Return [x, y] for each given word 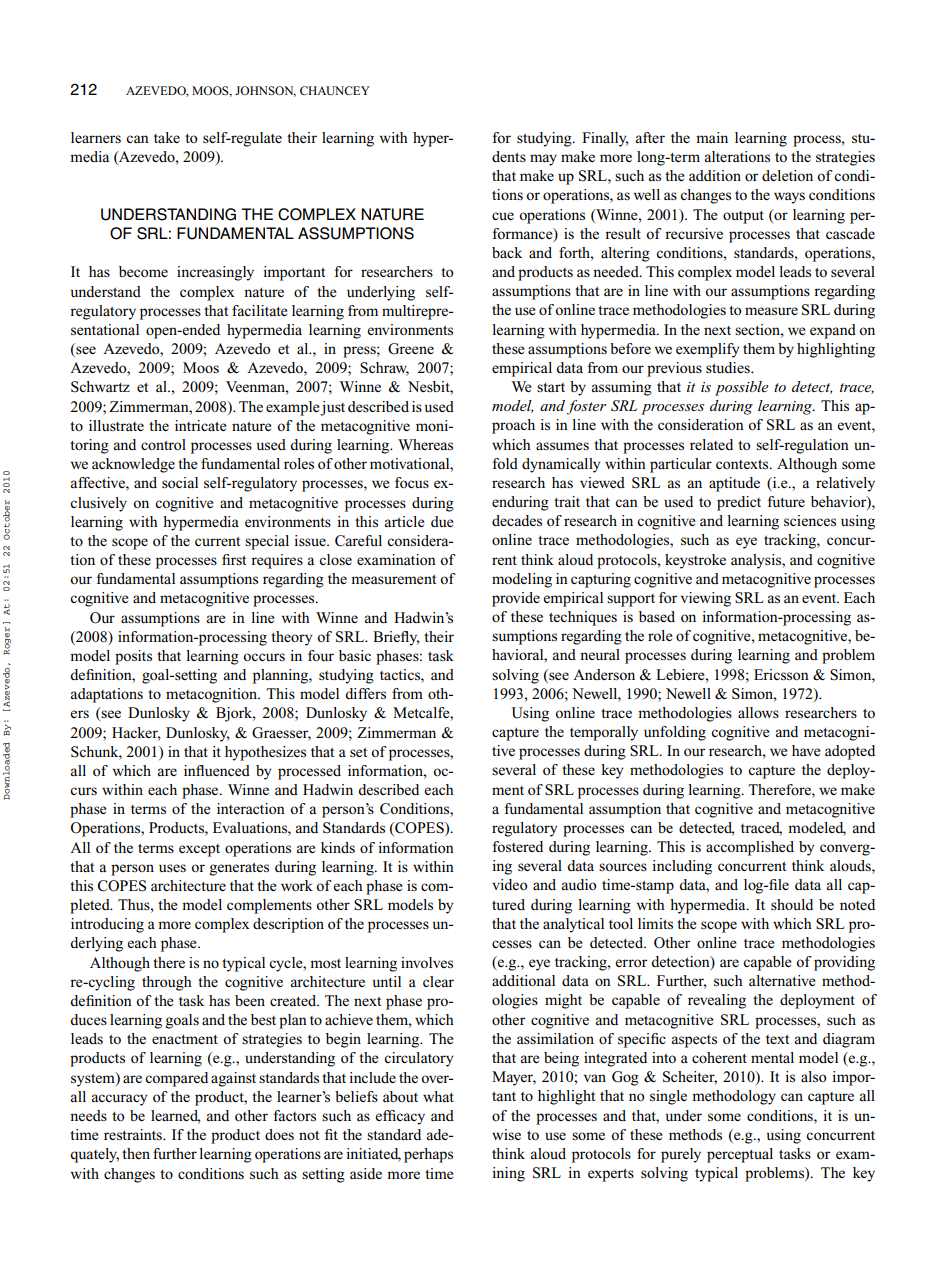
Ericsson [781, 674]
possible [741, 388]
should [792, 904]
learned [176, 1117]
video [510, 884]
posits [133, 657]
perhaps [428, 1155]
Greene [411, 349]
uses [172, 868]
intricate [200, 425]
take [167, 137]
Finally [605, 139]
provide [516, 599]
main [712, 137]
